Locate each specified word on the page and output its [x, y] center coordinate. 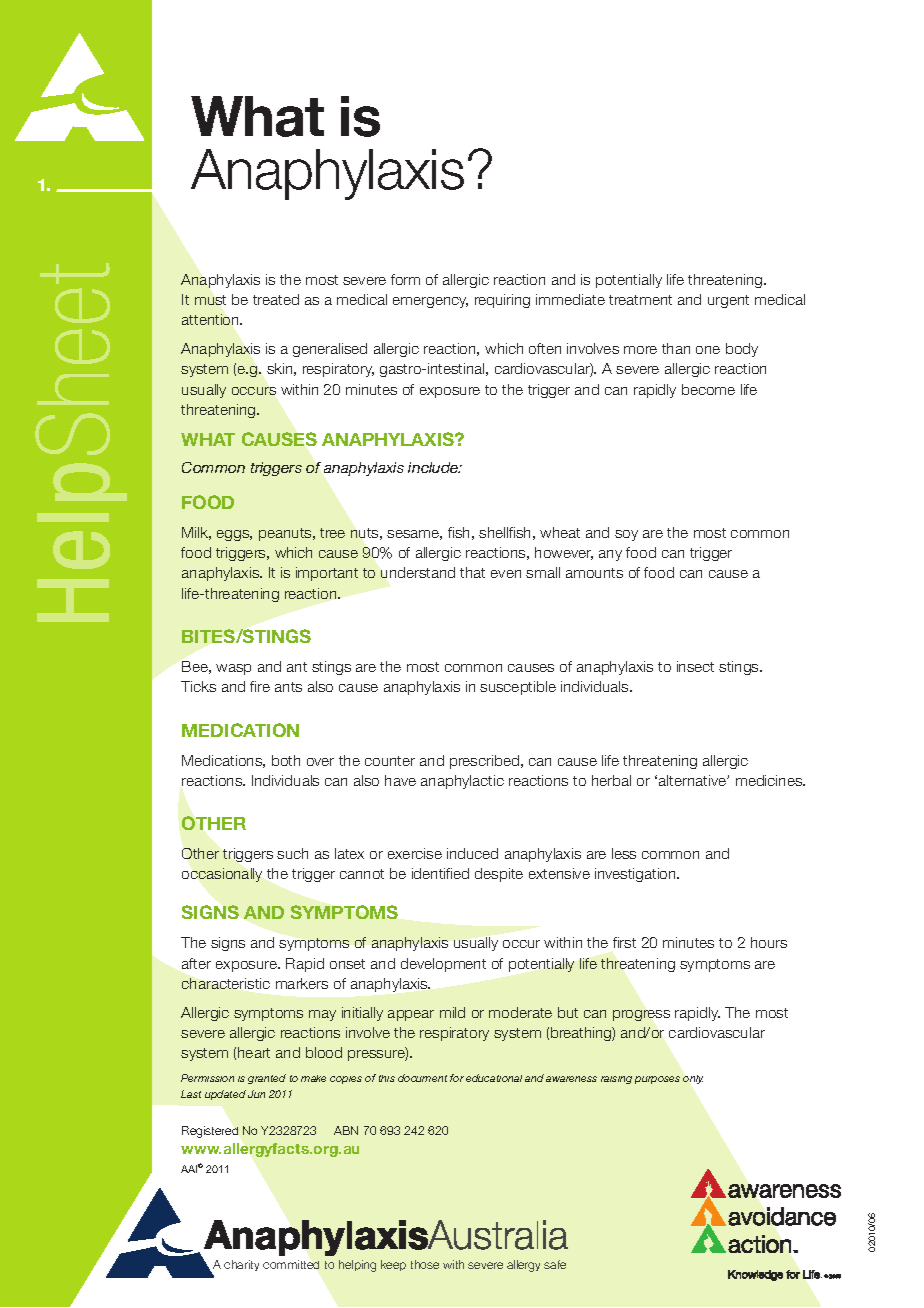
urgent [728, 301]
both [286, 760]
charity [241, 1265]
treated [276, 299]
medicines [770, 780]
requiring [502, 301]
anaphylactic [462, 782]
